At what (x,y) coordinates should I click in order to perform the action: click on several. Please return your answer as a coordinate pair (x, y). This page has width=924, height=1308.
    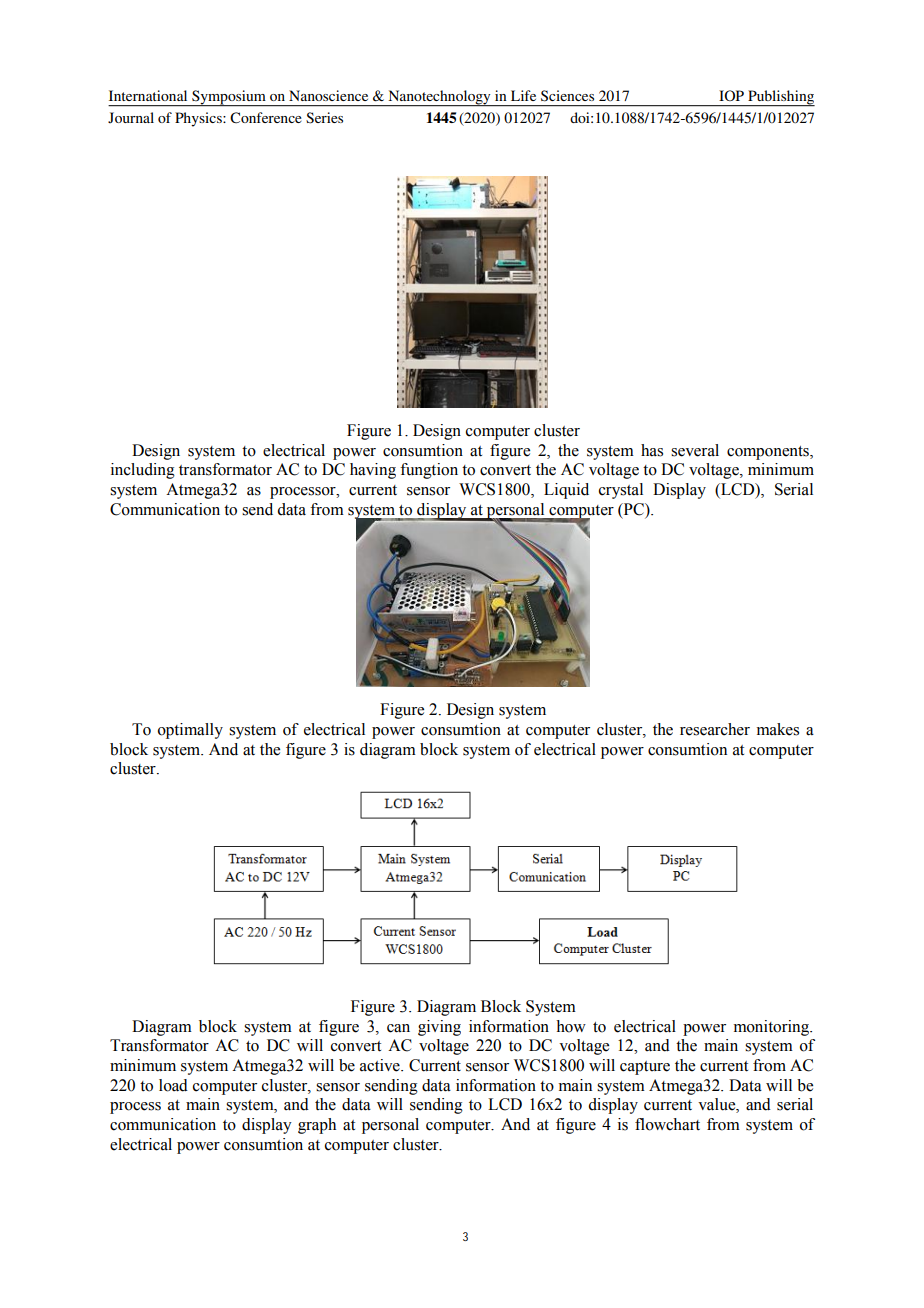
    Looking at the image, I should click on (695, 450).
